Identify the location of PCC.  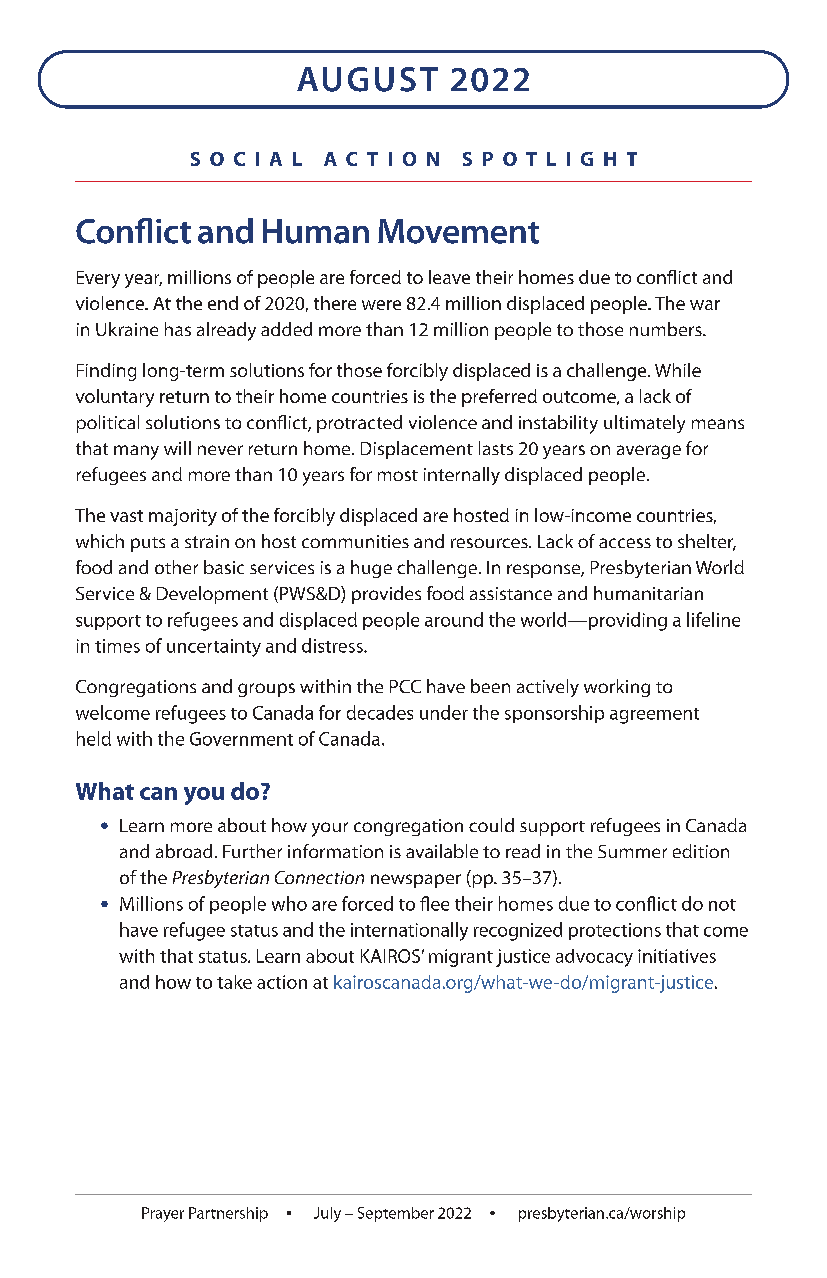
(405, 686).
